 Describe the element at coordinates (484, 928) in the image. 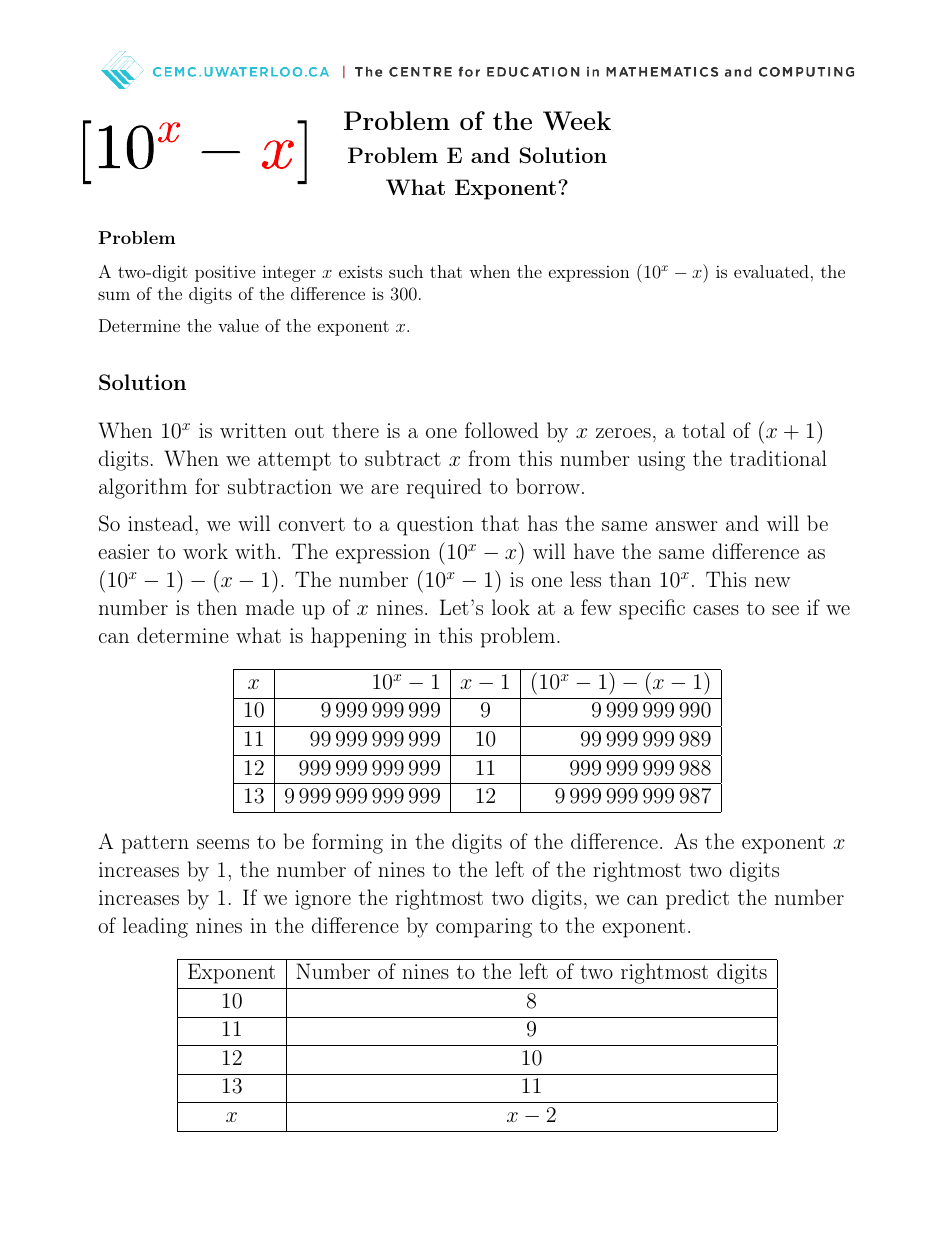

I see `comparing` at that location.
